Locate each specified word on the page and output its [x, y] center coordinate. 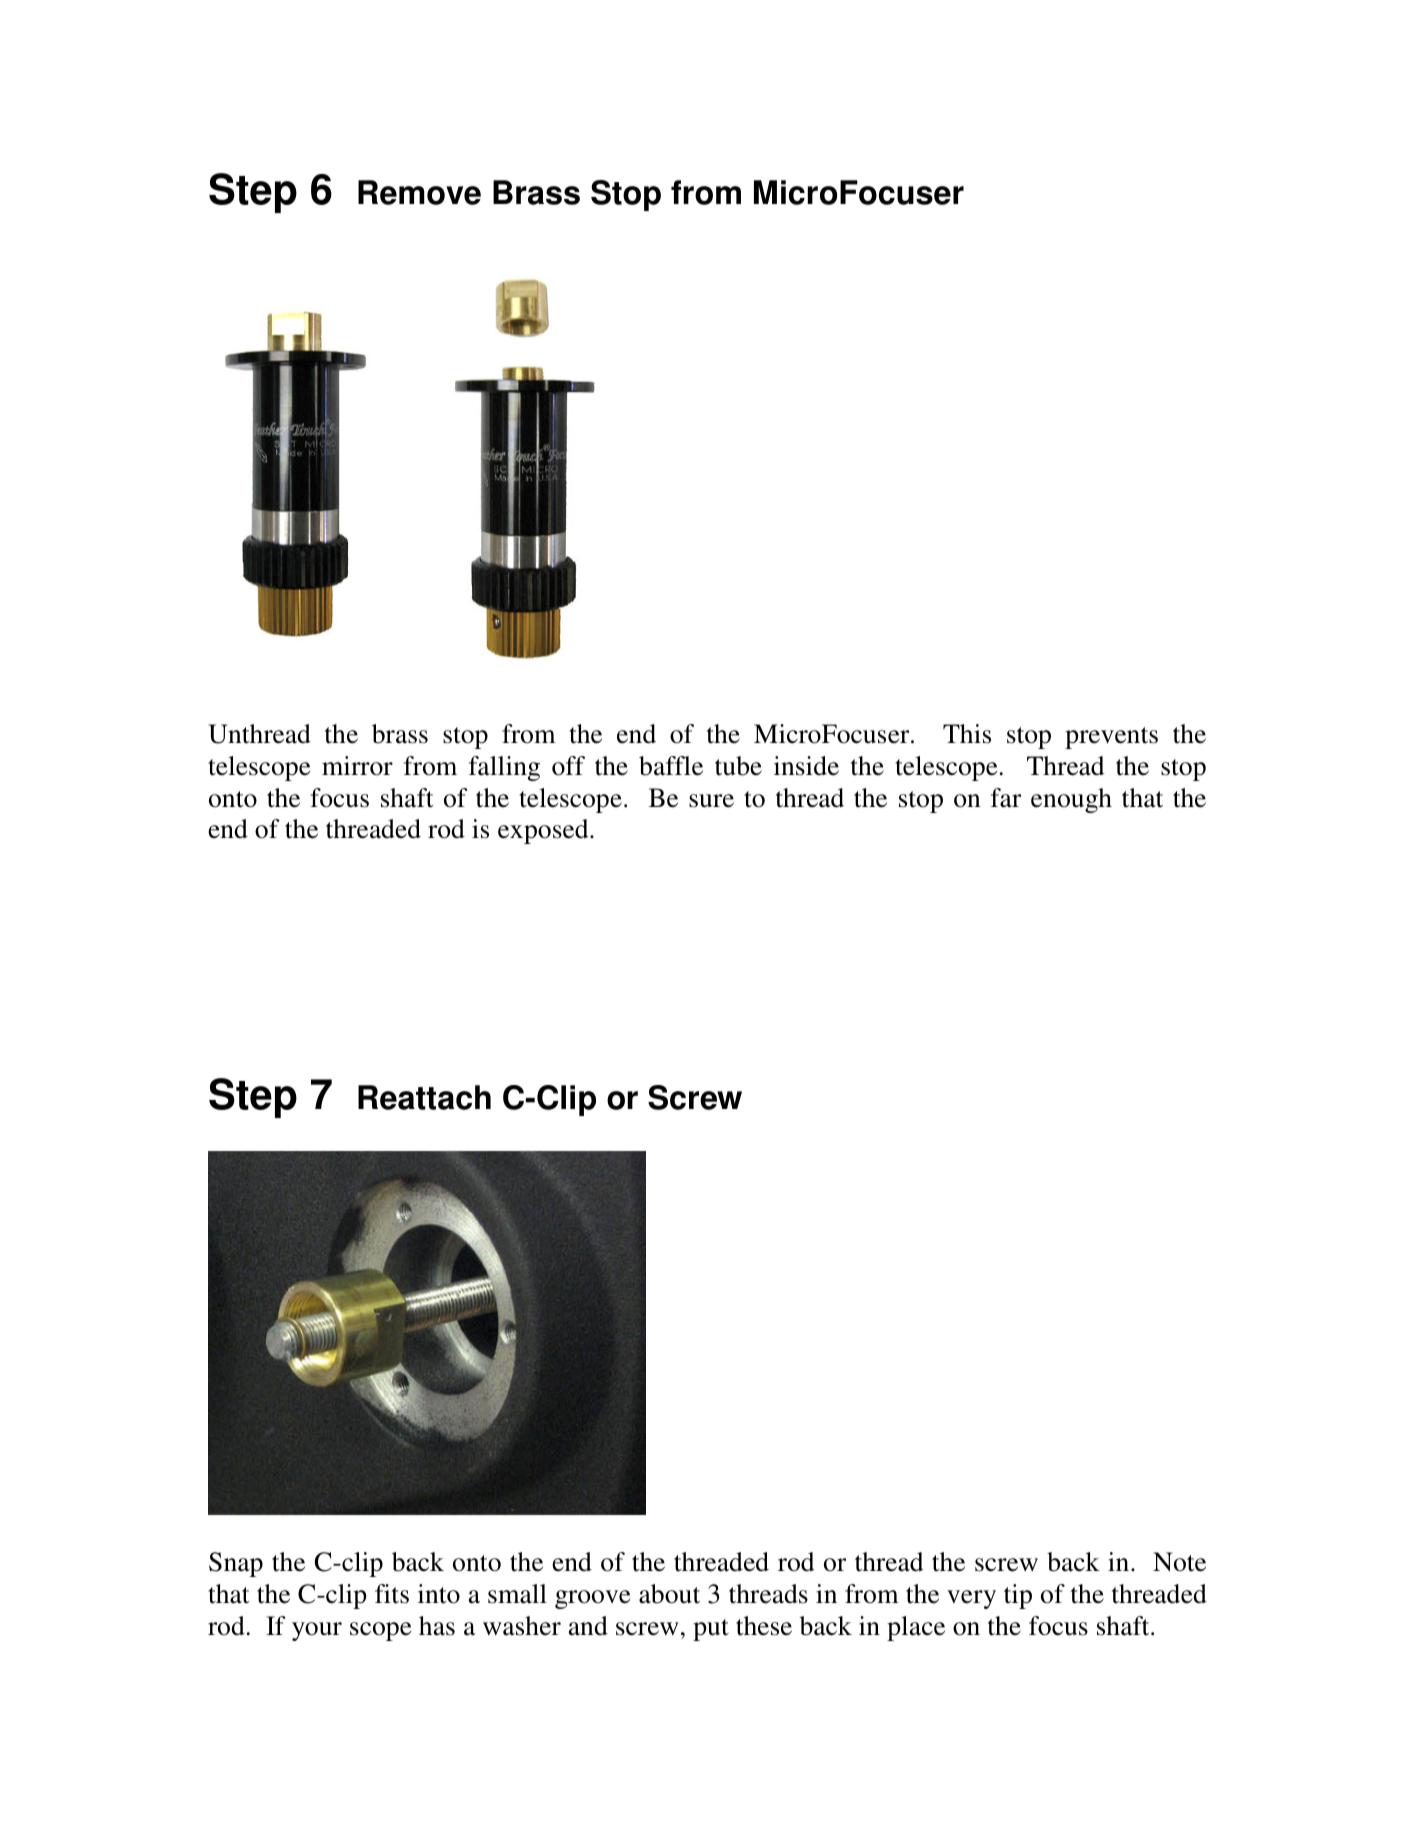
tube [738, 766]
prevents [1111, 738]
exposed [544, 831]
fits [392, 1594]
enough [1071, 800]
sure [711, 801]
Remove [419, 192]
